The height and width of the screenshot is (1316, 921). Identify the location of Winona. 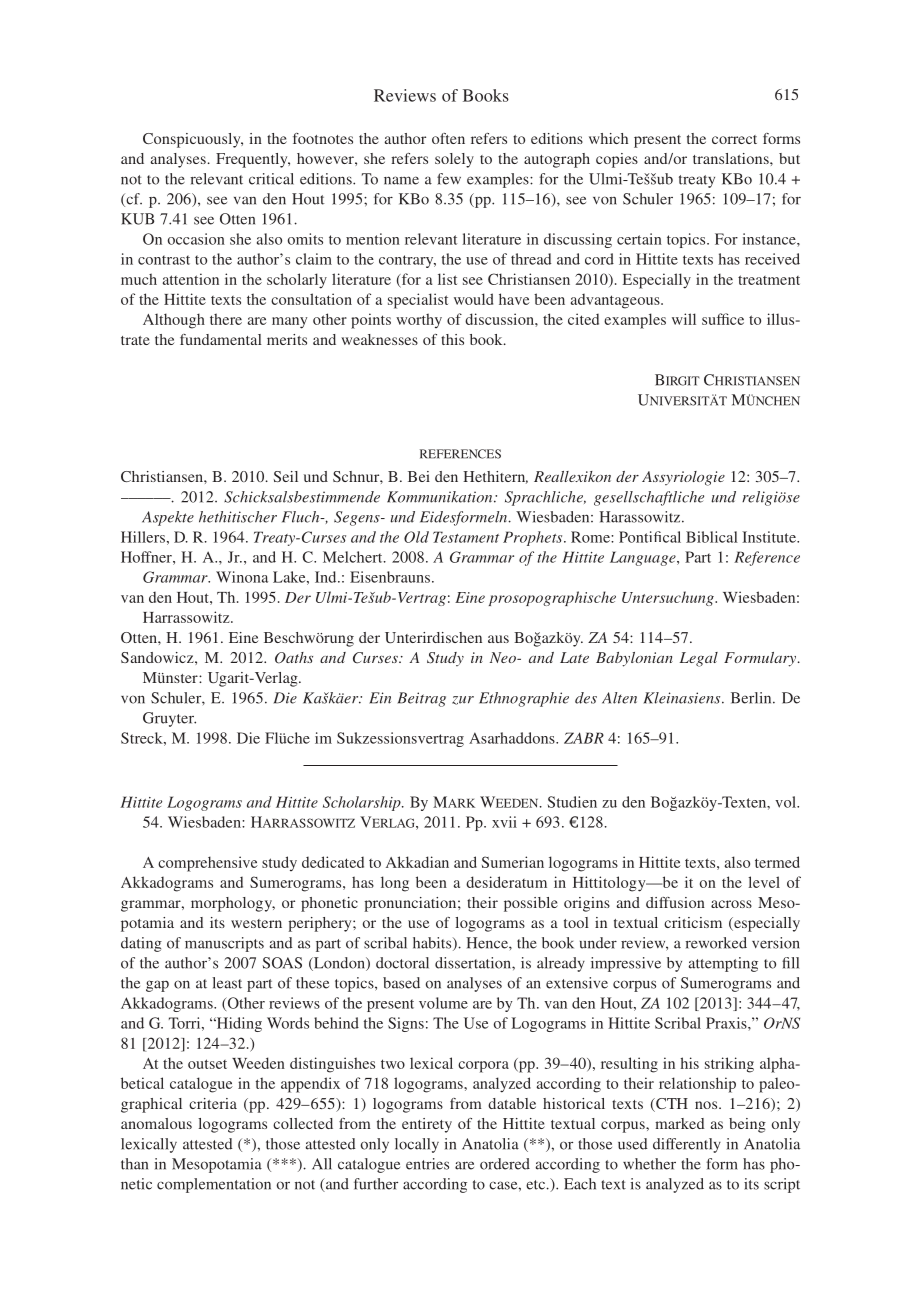
(242, 577).
